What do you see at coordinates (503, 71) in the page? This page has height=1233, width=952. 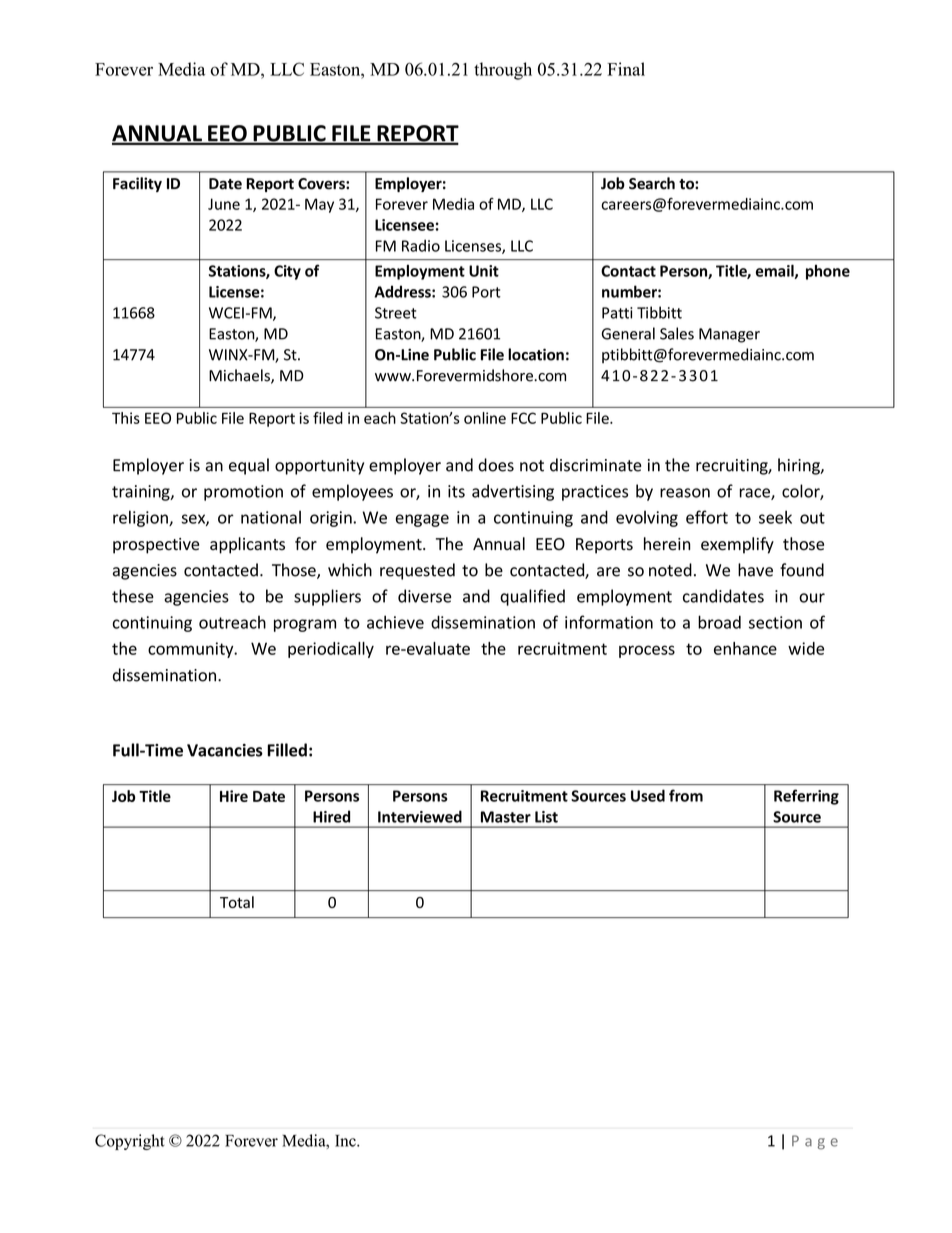 I see `through` at bounding box center [503, 71].
